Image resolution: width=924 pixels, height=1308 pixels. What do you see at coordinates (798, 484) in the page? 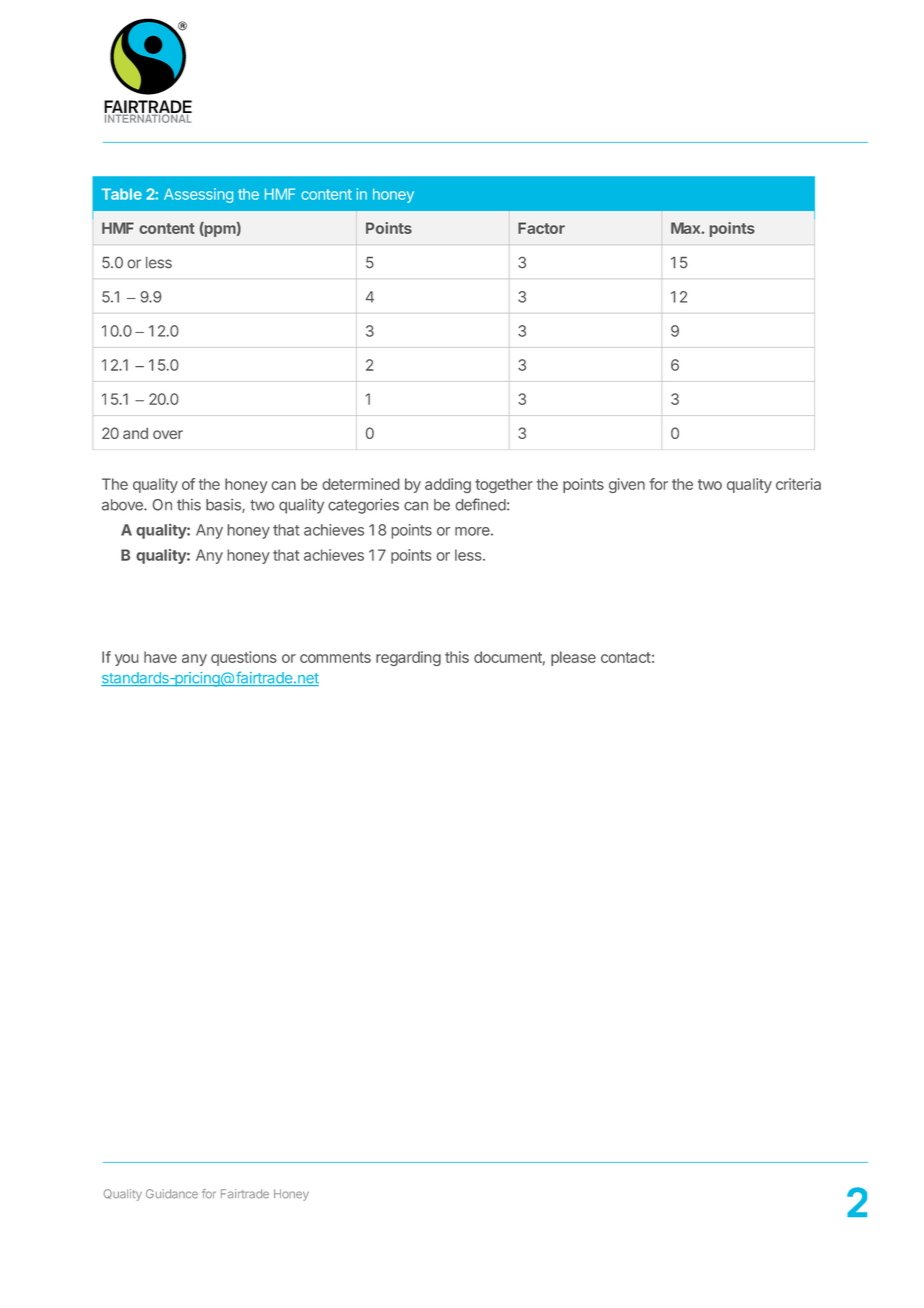
I see `criteria` at bounding box center [798, 484].
